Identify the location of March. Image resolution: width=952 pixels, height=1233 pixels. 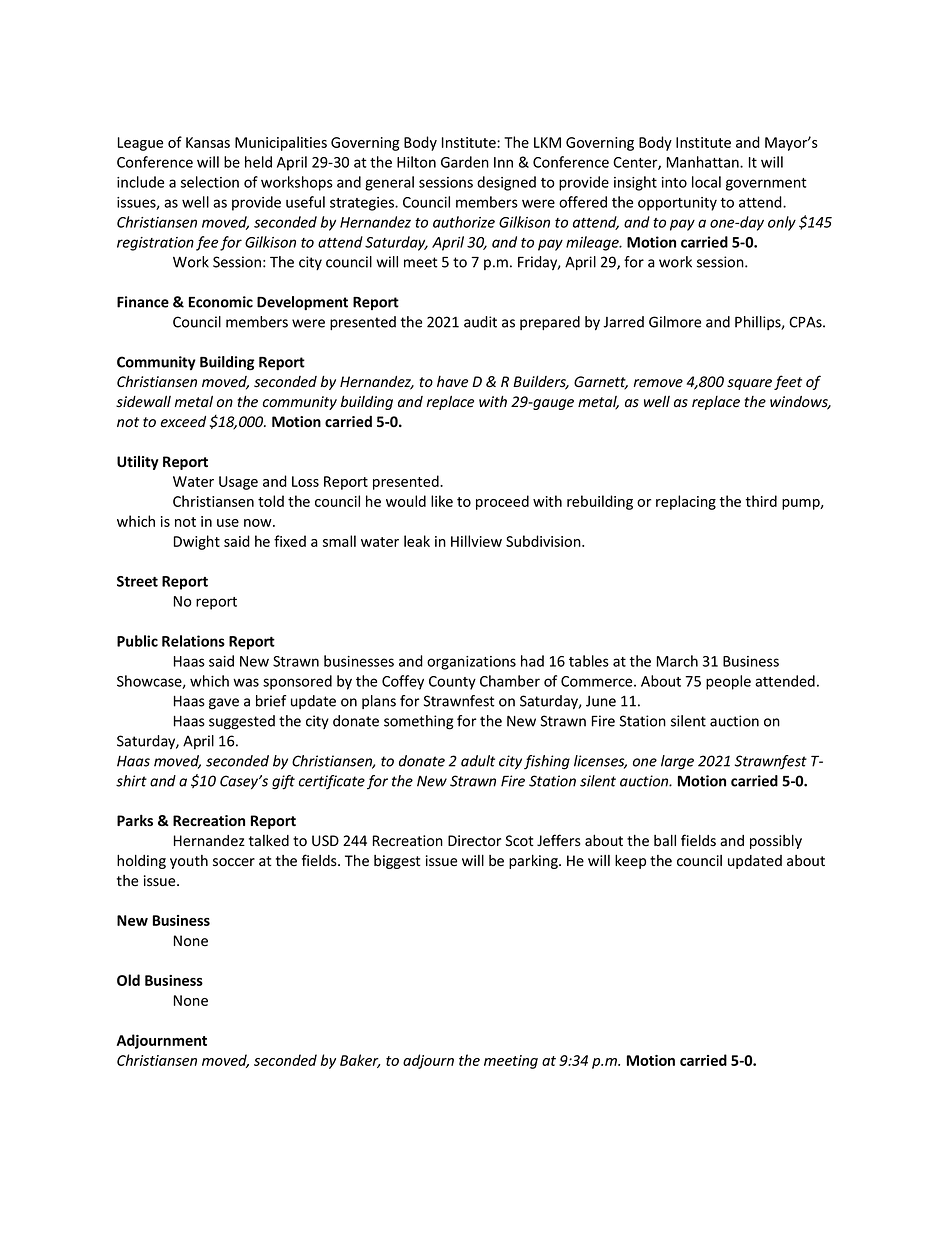
(677, 661).
